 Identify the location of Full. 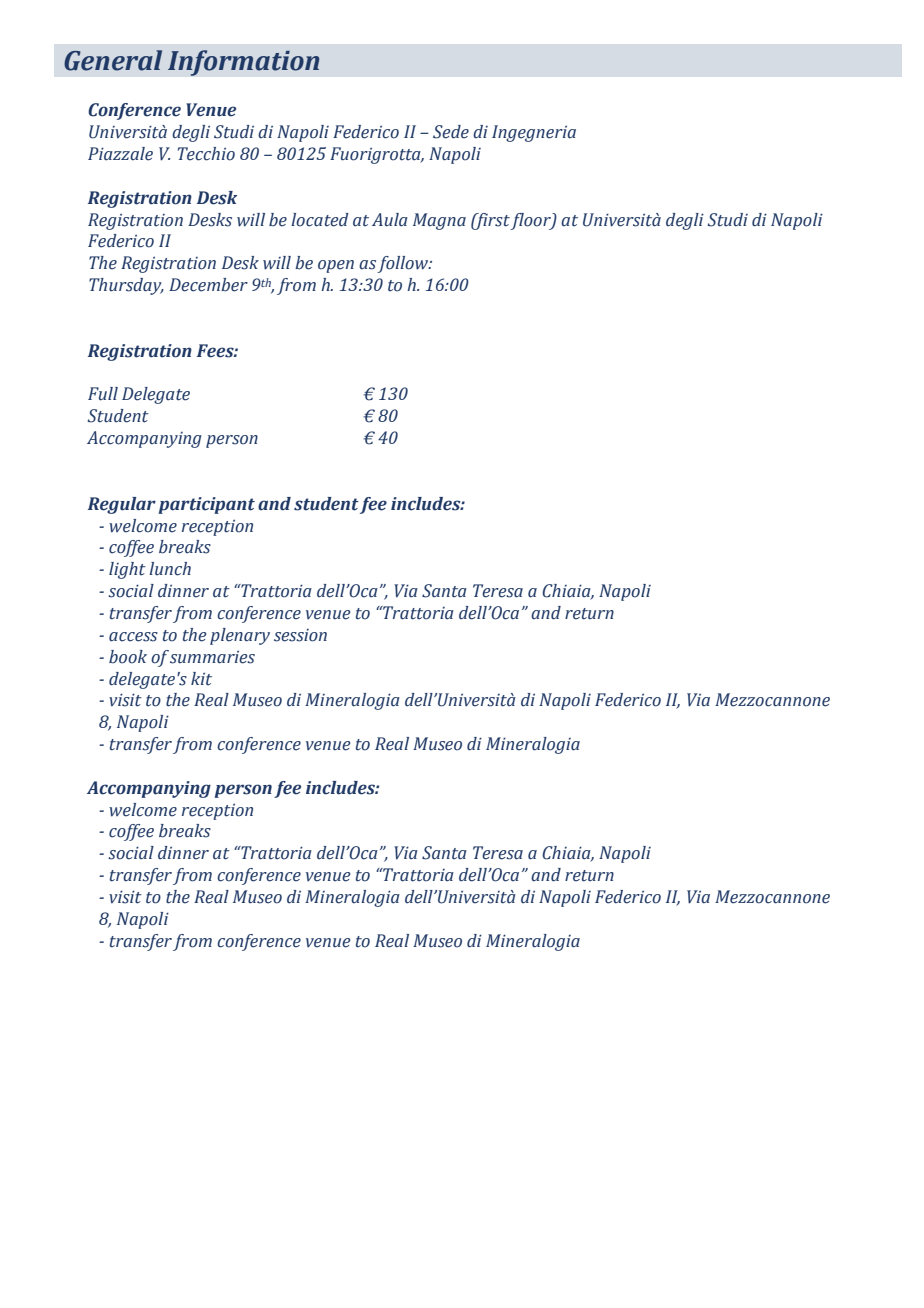
(103, 394).
